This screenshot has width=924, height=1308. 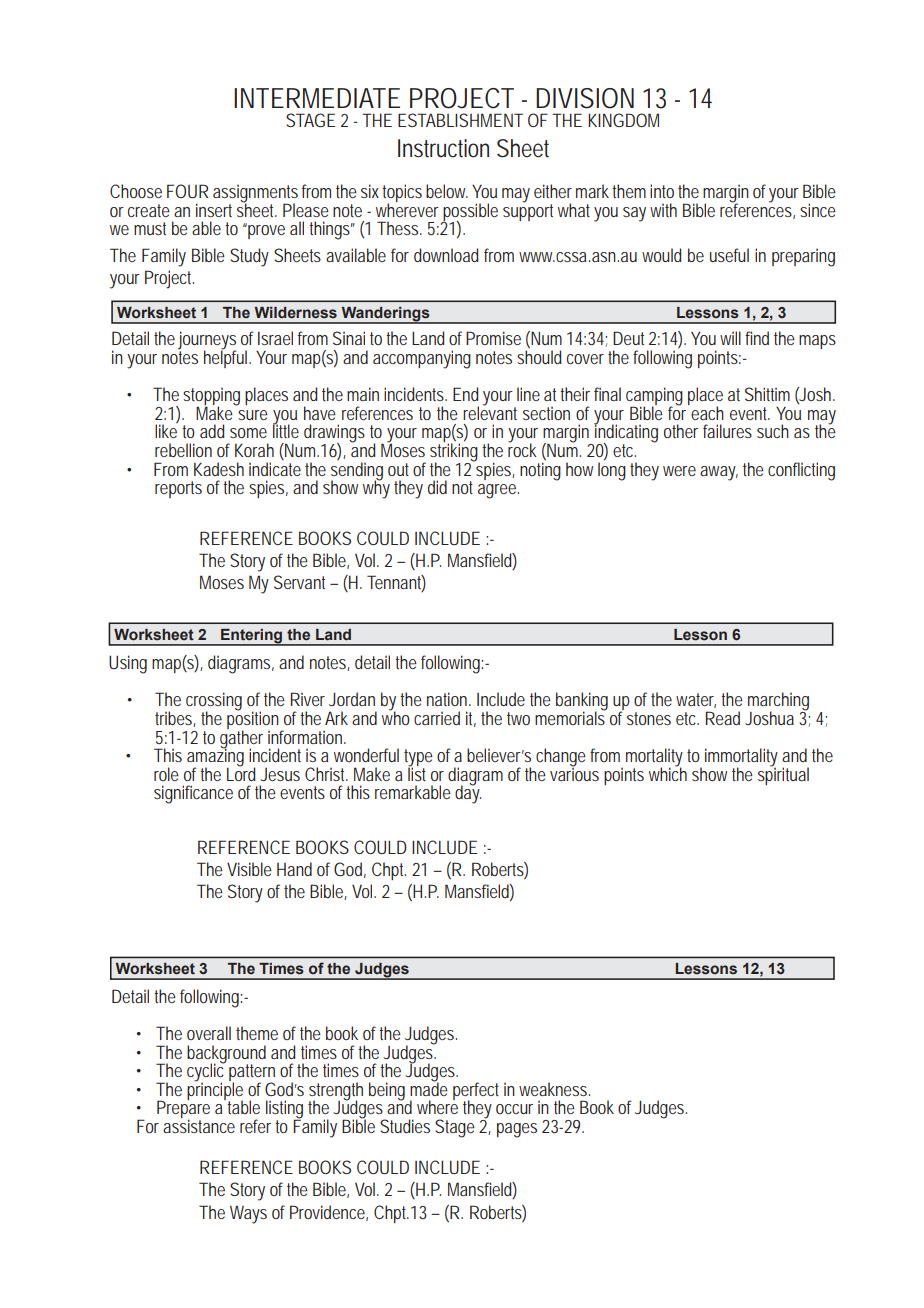 I want to click on weakness, so click(x=554, y=1089).
